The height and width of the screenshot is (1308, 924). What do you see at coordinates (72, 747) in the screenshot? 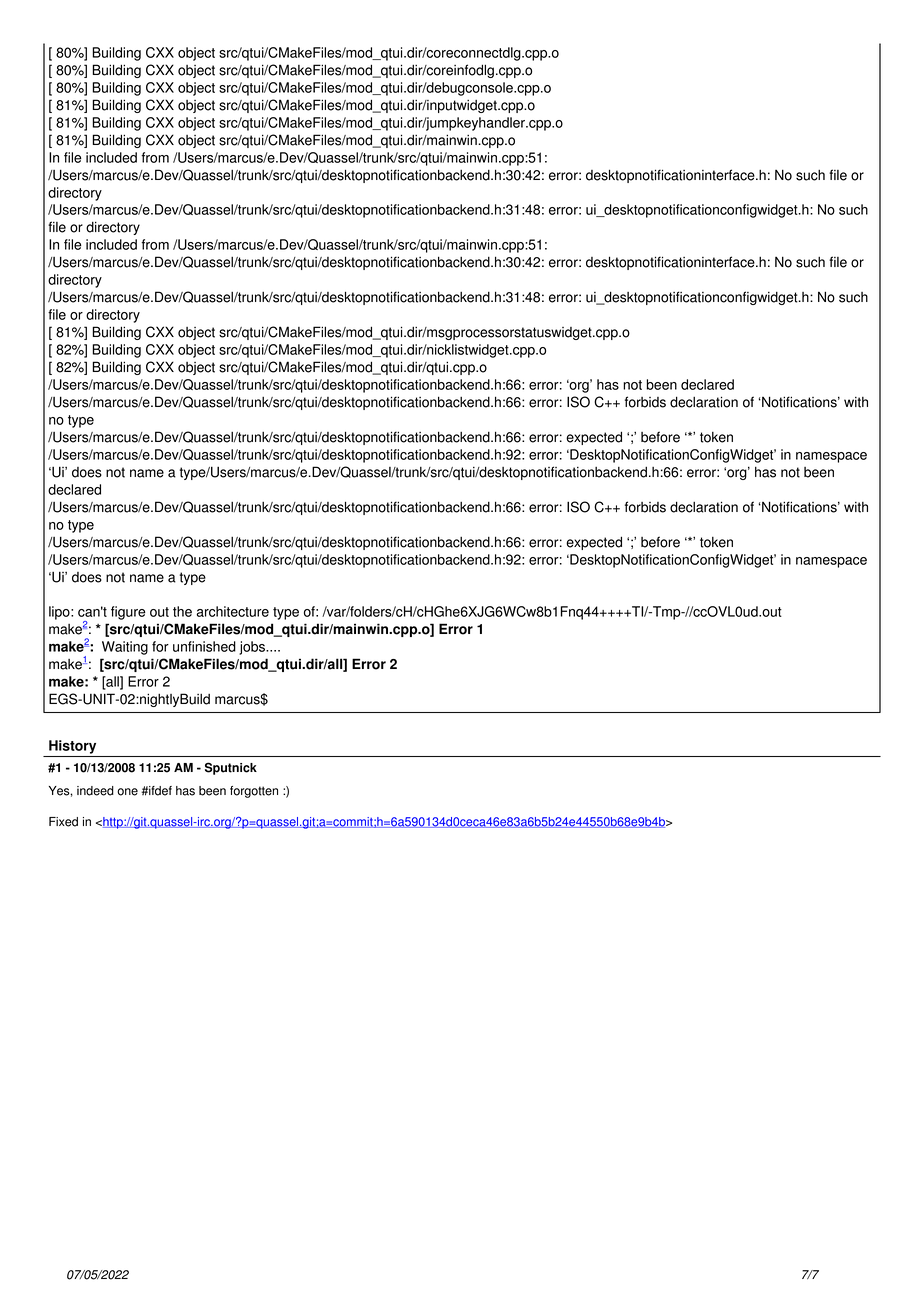
I see `History` at bounding box center [72, 747].
